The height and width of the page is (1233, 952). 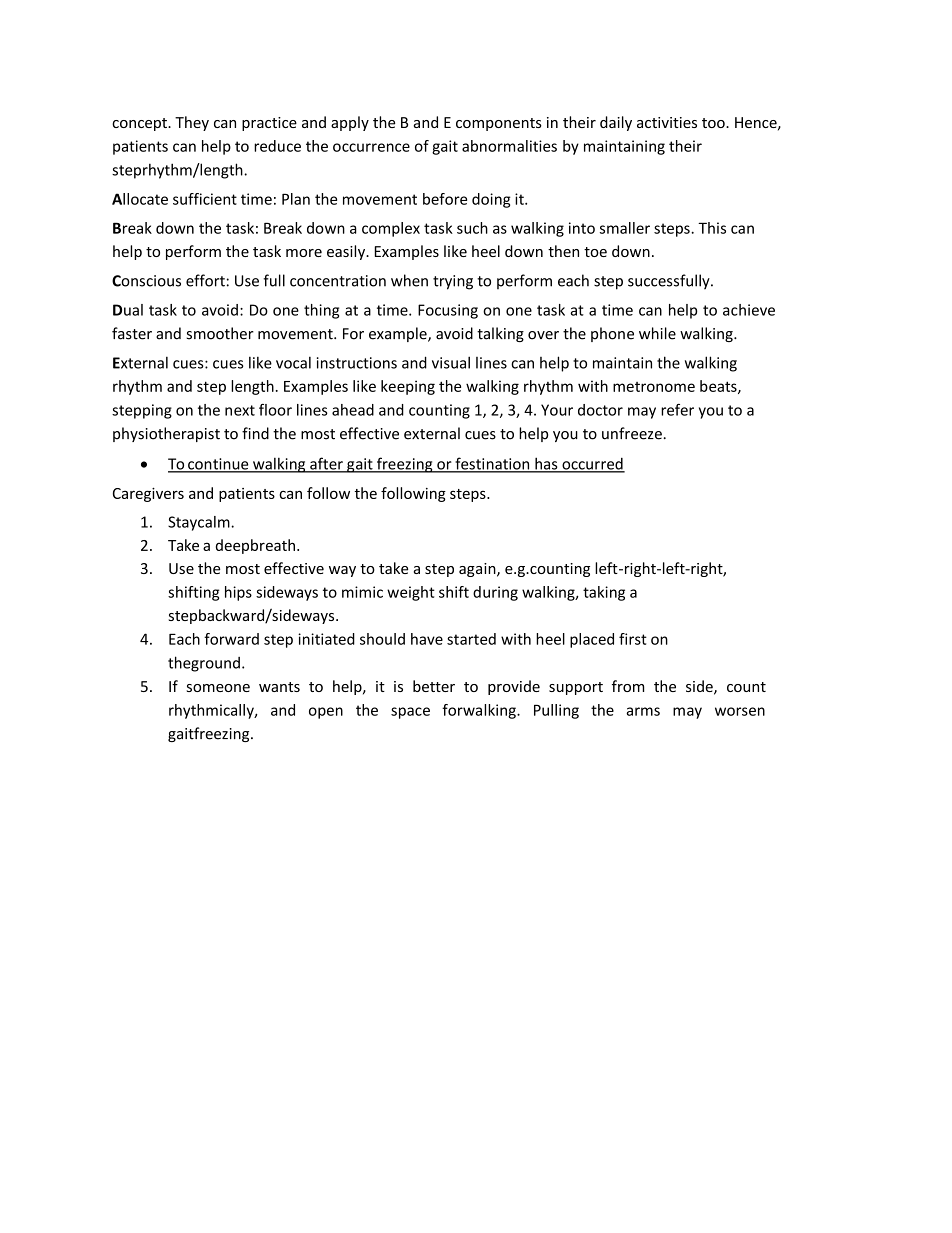 What do you see at coordinates (657, 333) in the page?
I see `while` at bounding box center [657, 333].
